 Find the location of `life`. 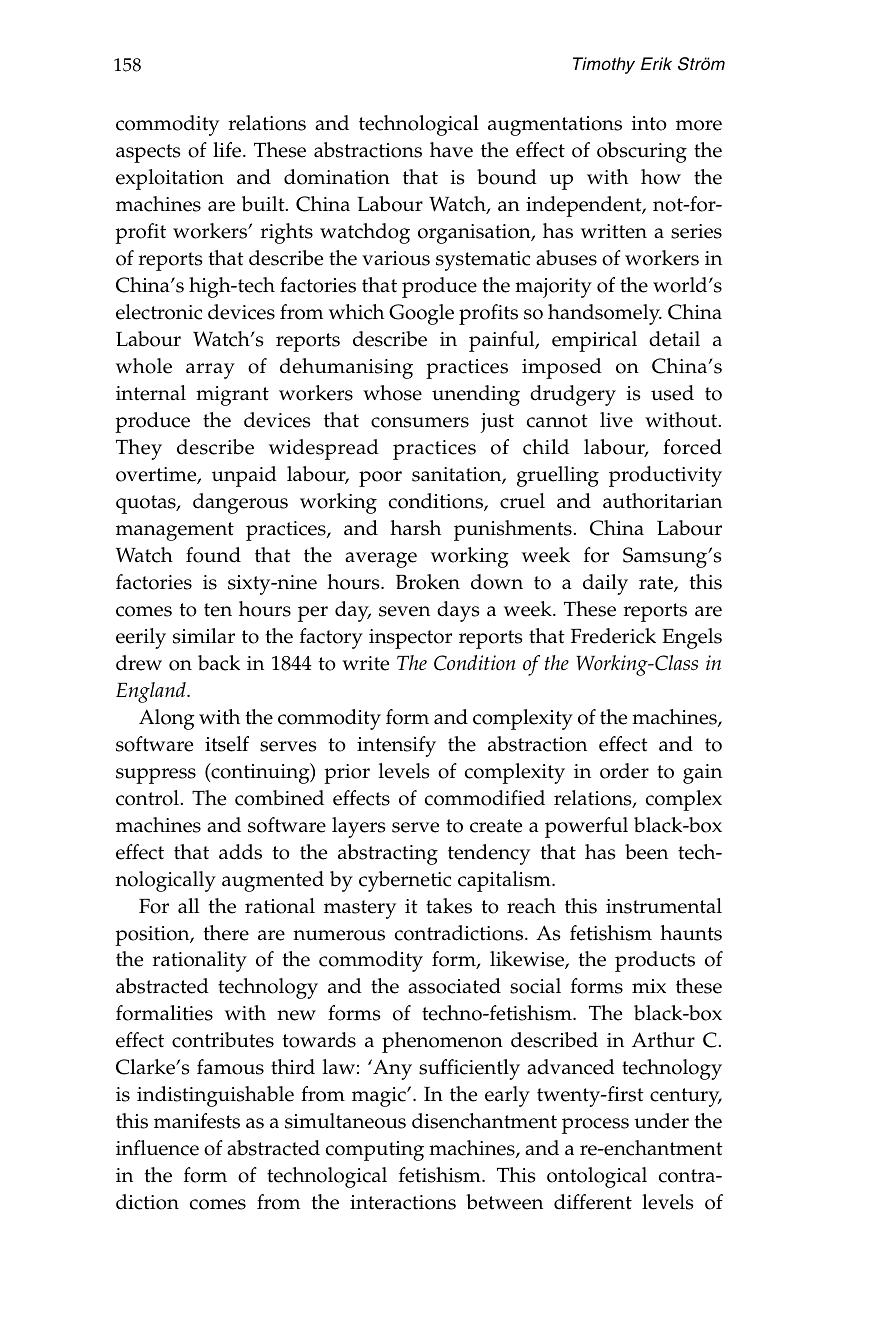

life is located at coordinates (228, 150).
